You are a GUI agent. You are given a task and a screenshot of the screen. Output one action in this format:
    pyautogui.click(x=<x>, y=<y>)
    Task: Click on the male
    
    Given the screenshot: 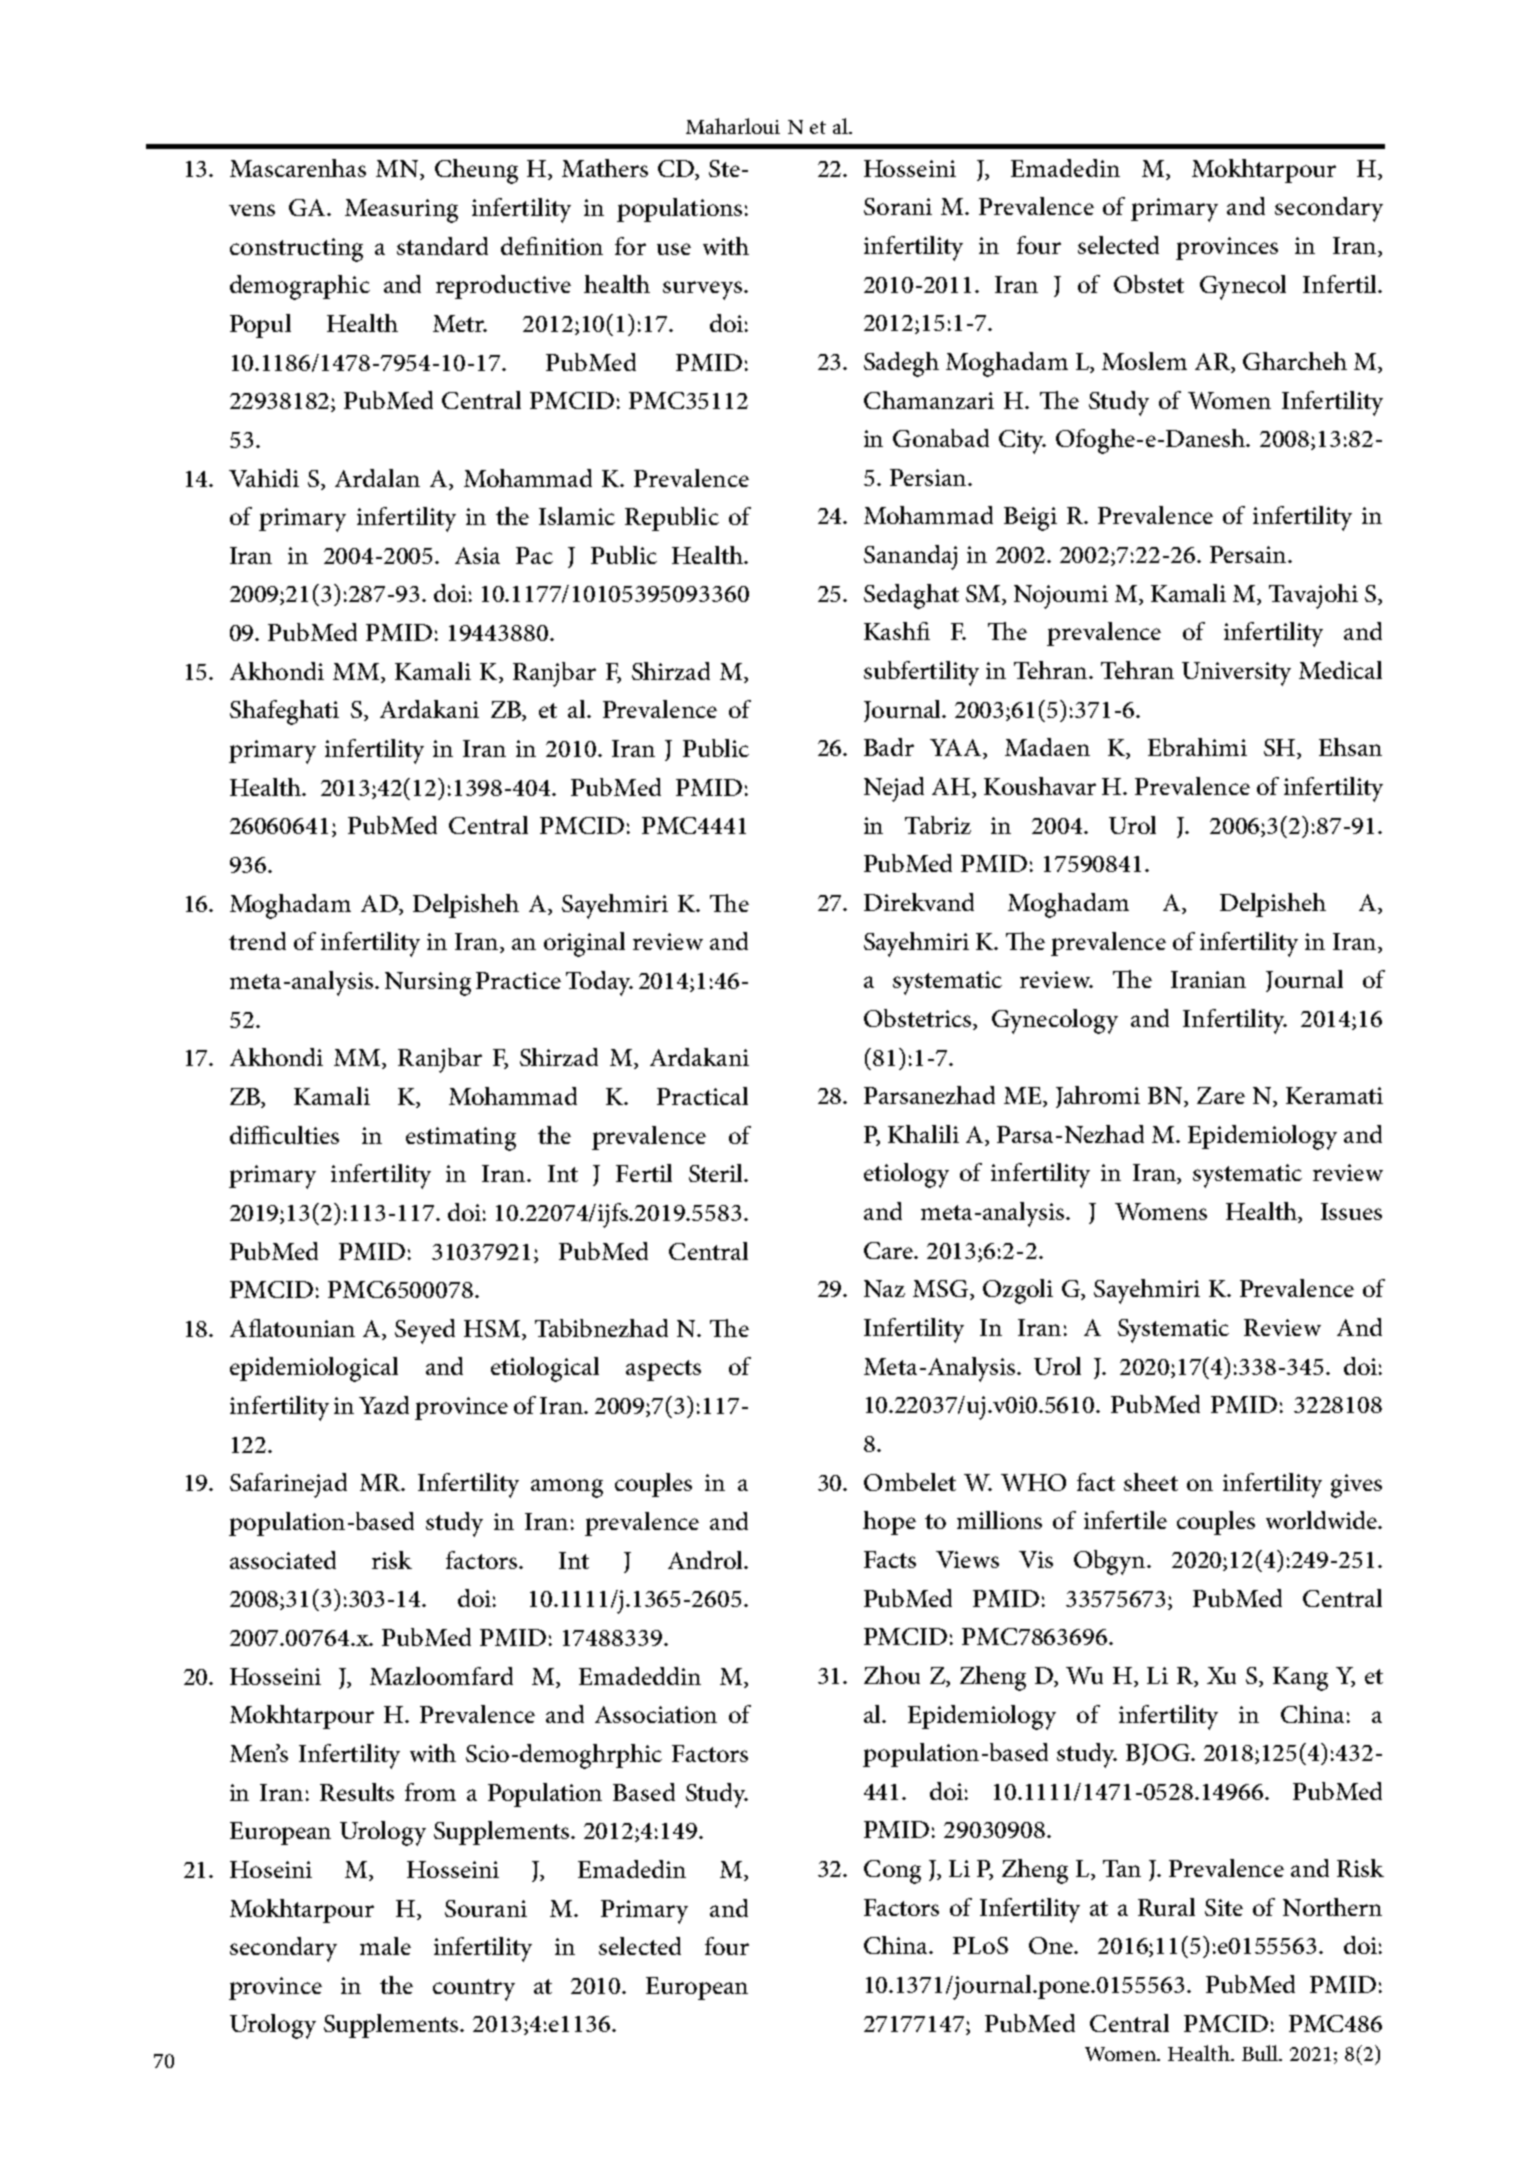 What is the action you would take?
    pyautogui.click(x=385, y=1946)
